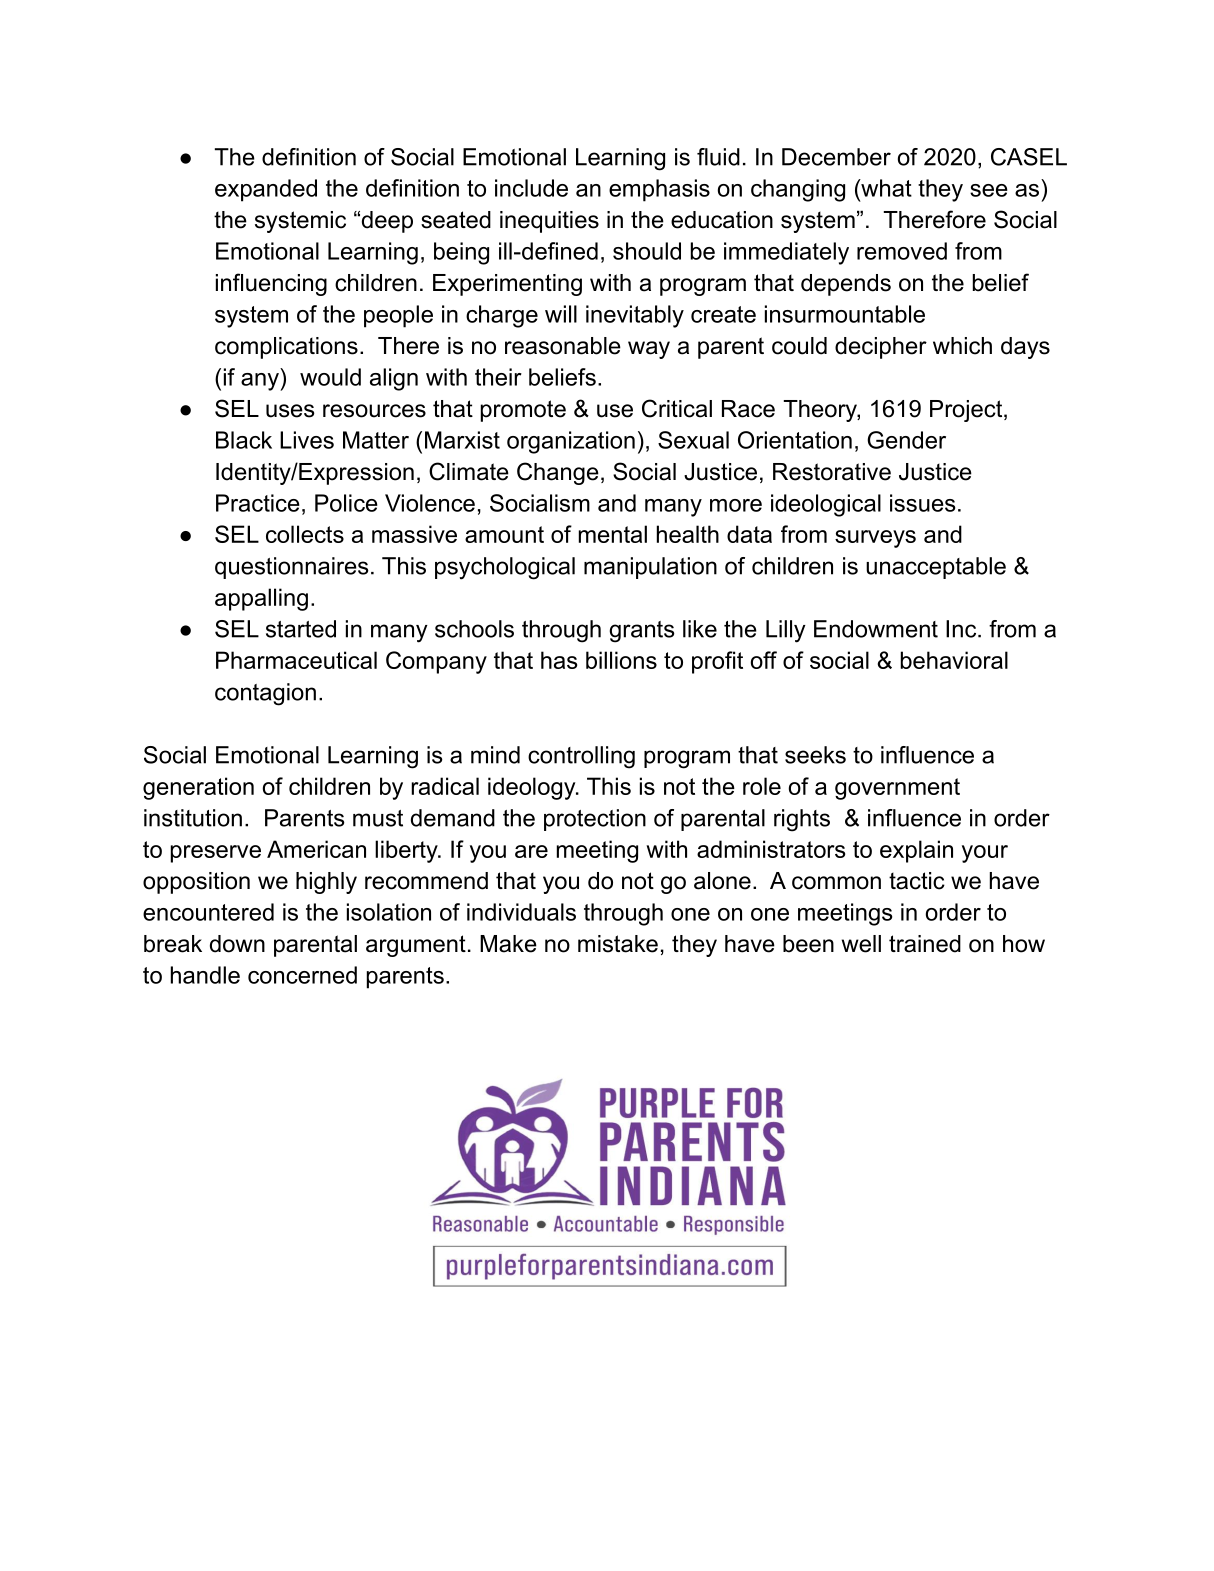 The image size is (1214, 1571). What do you see at coordinates (650, 568) in the screenshot?
I see `manipulation` at bounding box center [650, 568].
